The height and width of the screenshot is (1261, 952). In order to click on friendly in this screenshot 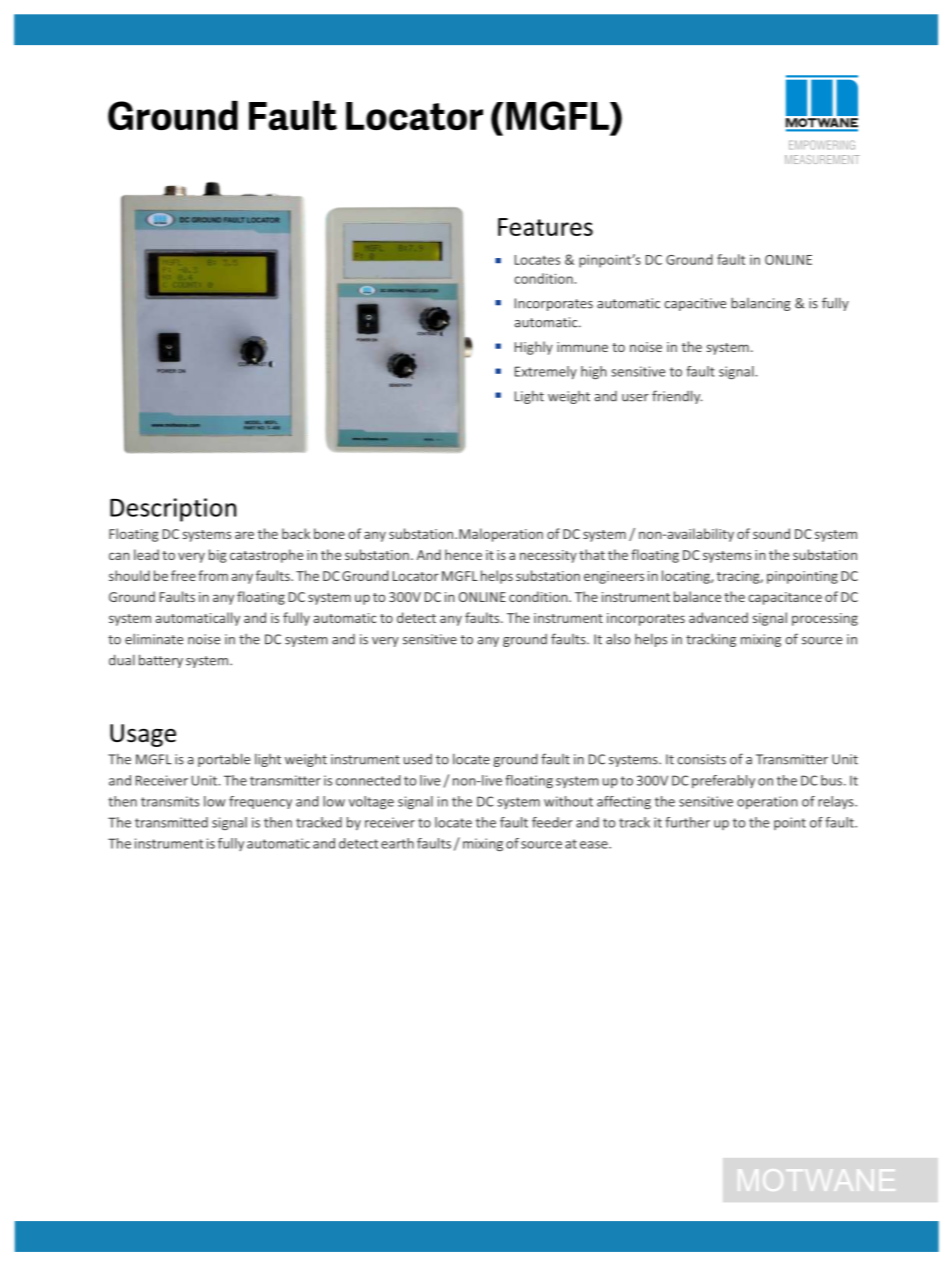, I will do `click(677, 397)`.
